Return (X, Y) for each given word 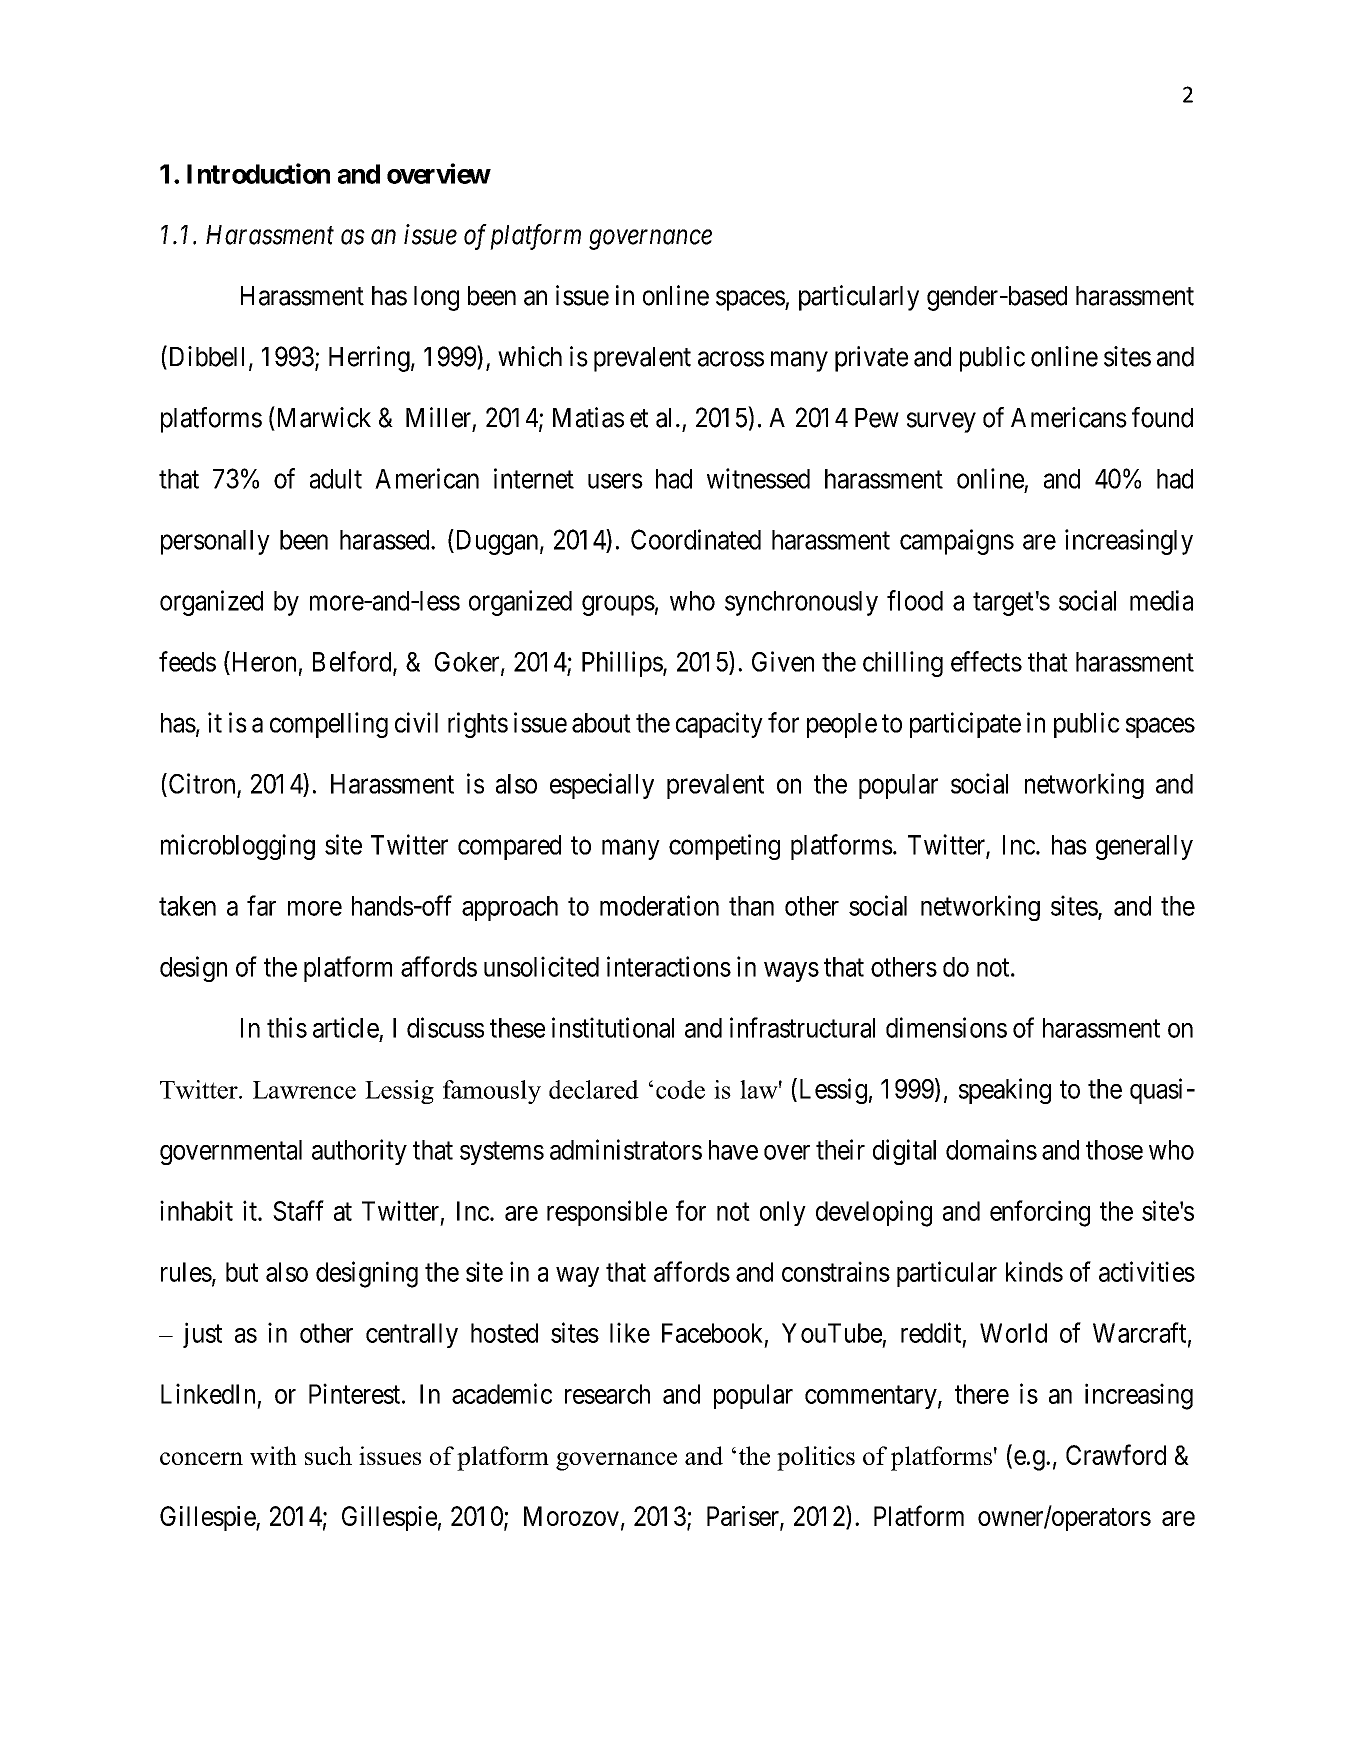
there (982, 1394)
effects (986, 661)
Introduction (258, 173)
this (287, 1027)
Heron (262, 661)
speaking (1005, 1091)
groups (618, 606)
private (871, 359)
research (607, 1394)
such (328, 1455)
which (530, 356)
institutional (613, 1027)
